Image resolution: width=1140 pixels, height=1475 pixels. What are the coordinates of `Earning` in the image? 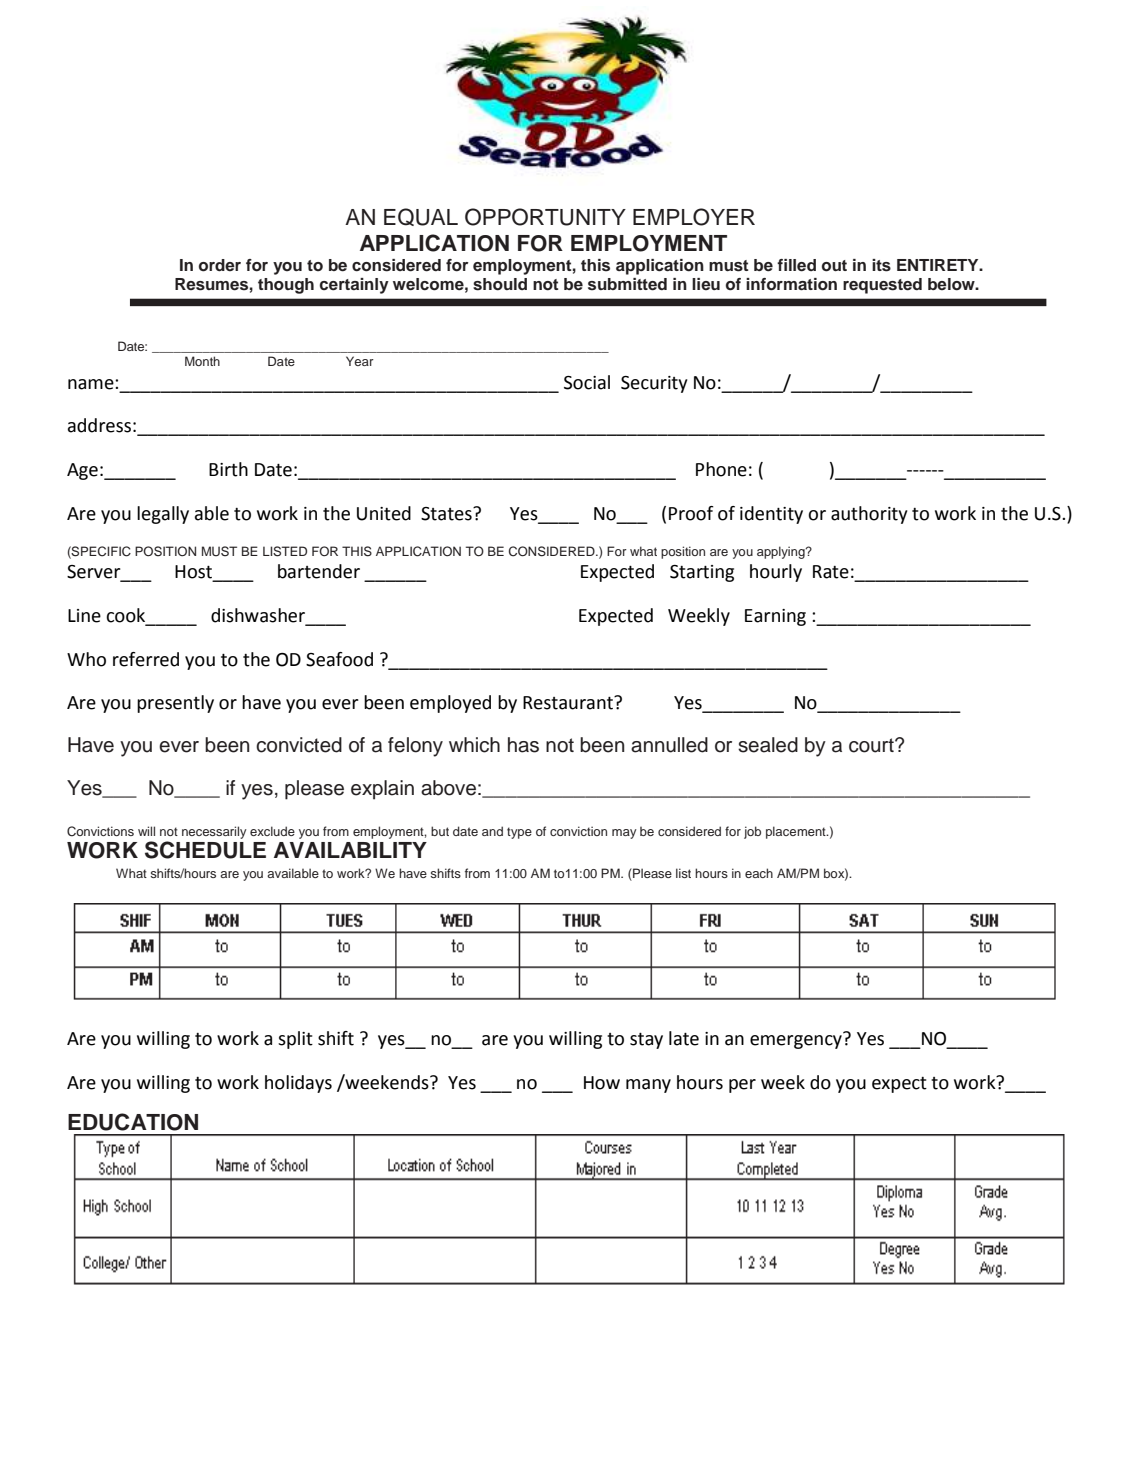 It's located at (775, 617).
